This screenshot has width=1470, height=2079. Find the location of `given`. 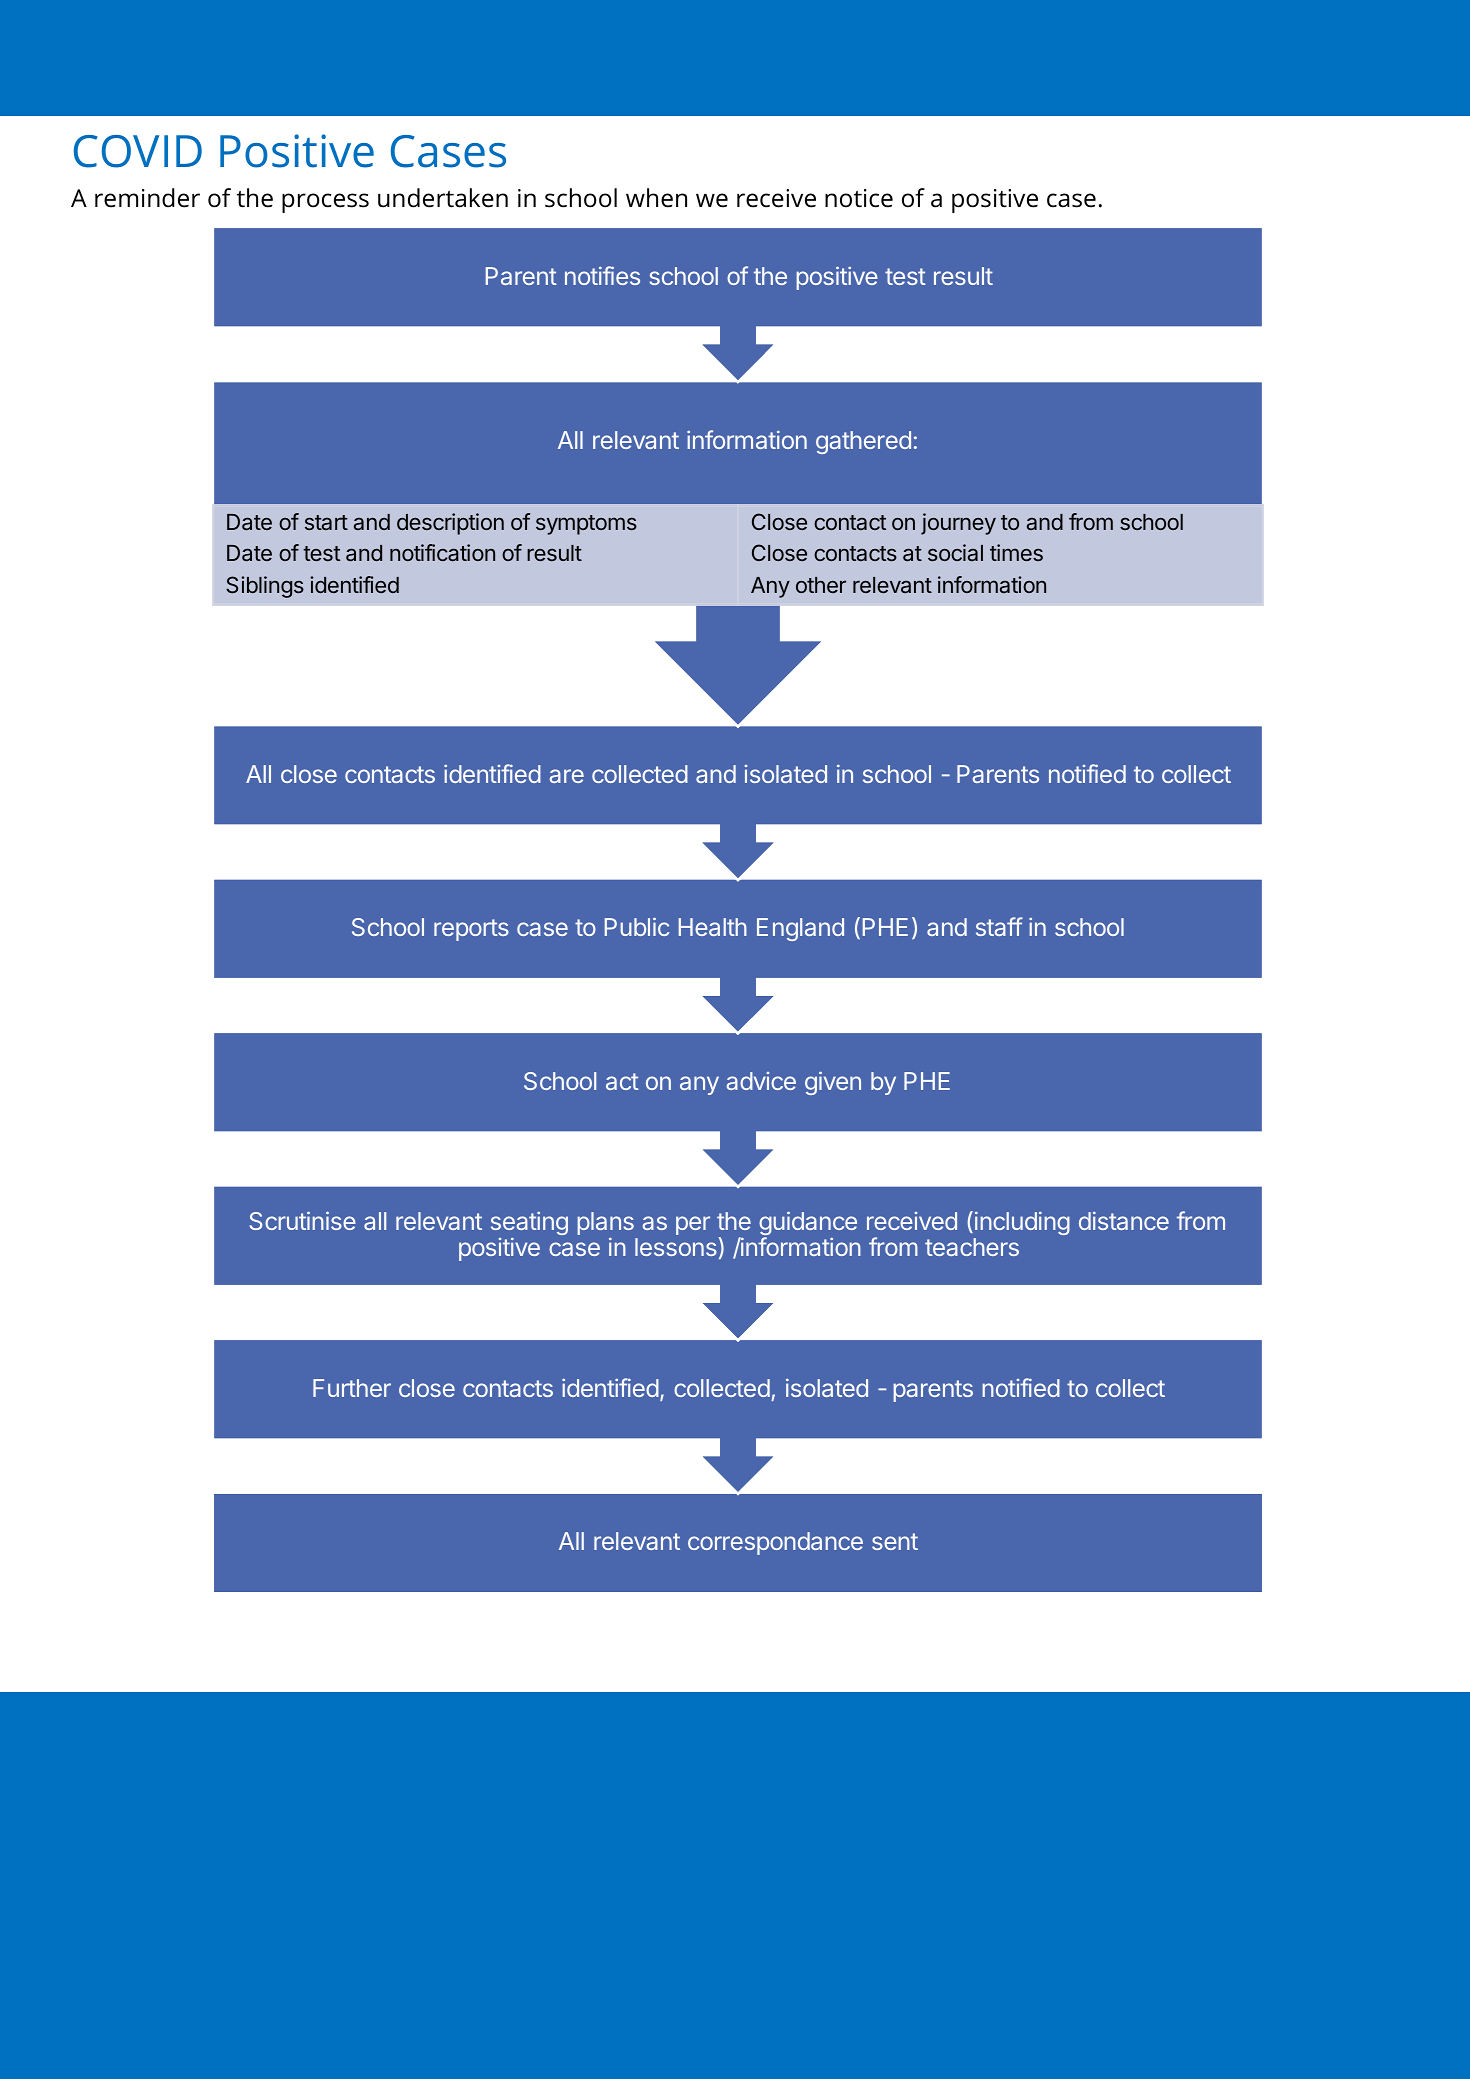

given is located at coordinates (833, 1083).
